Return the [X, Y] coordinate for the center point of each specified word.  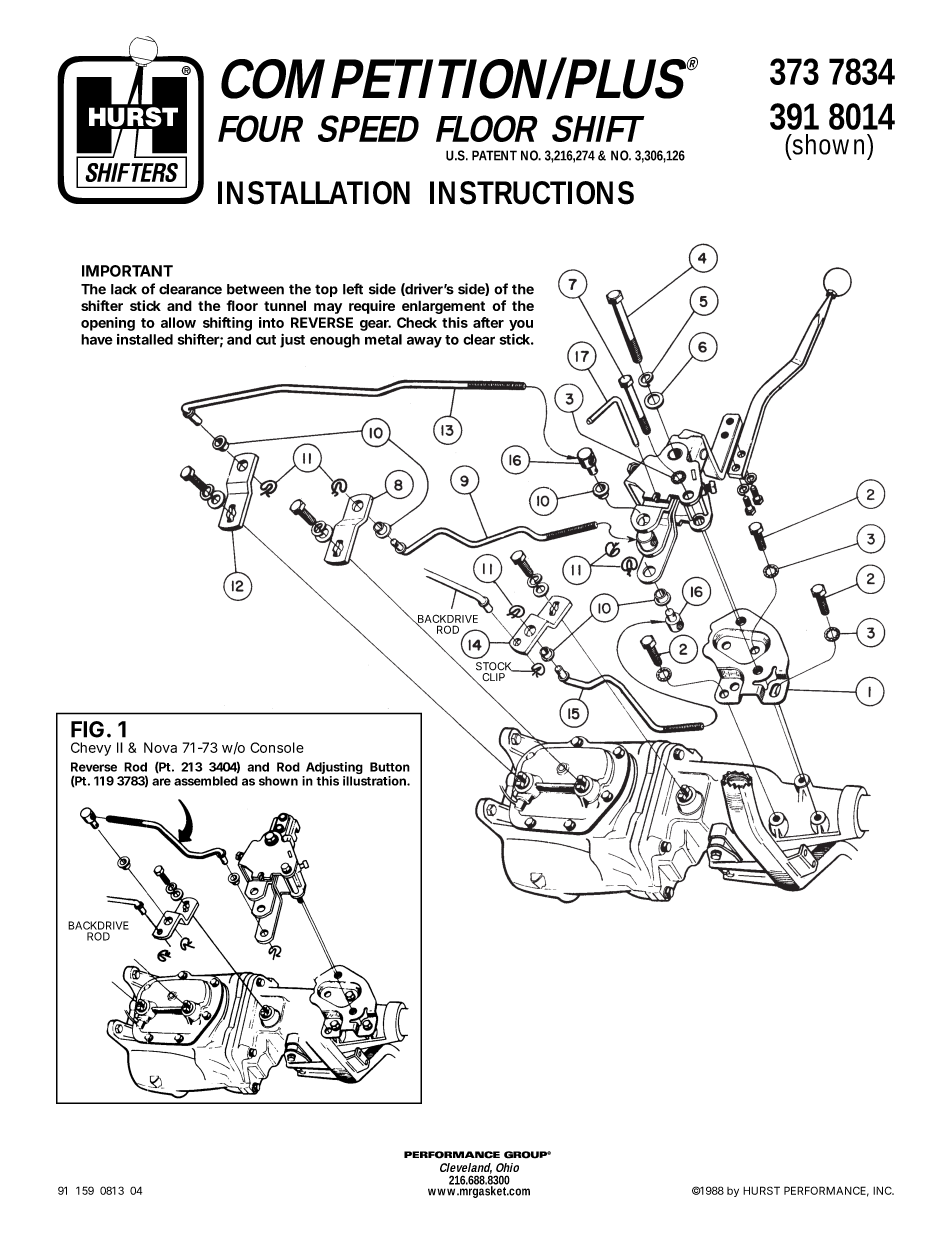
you [521, 325]
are [161, 782]
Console [277, 747]
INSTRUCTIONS [532, 193]
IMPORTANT [127, 271]
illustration [376, 781]
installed [145, 339]
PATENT [494, 155]
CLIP [493, 677]
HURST [761, 1190]
